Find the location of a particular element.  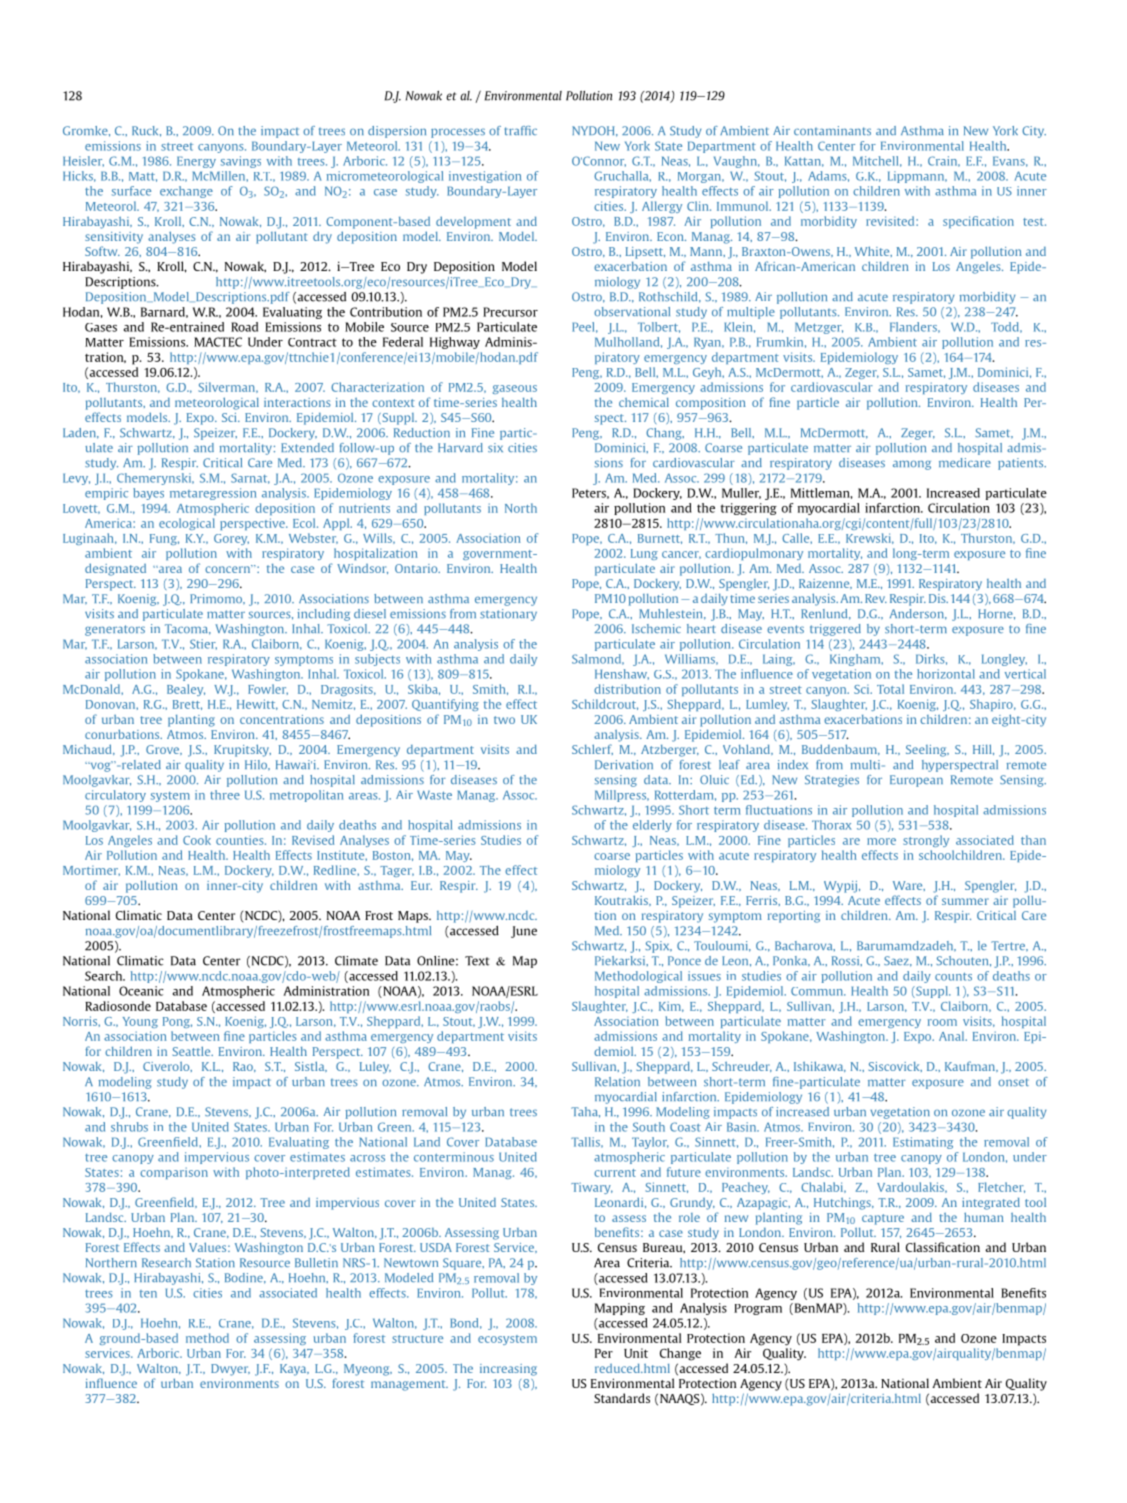

revisited is located at coordinates (891, 221).
